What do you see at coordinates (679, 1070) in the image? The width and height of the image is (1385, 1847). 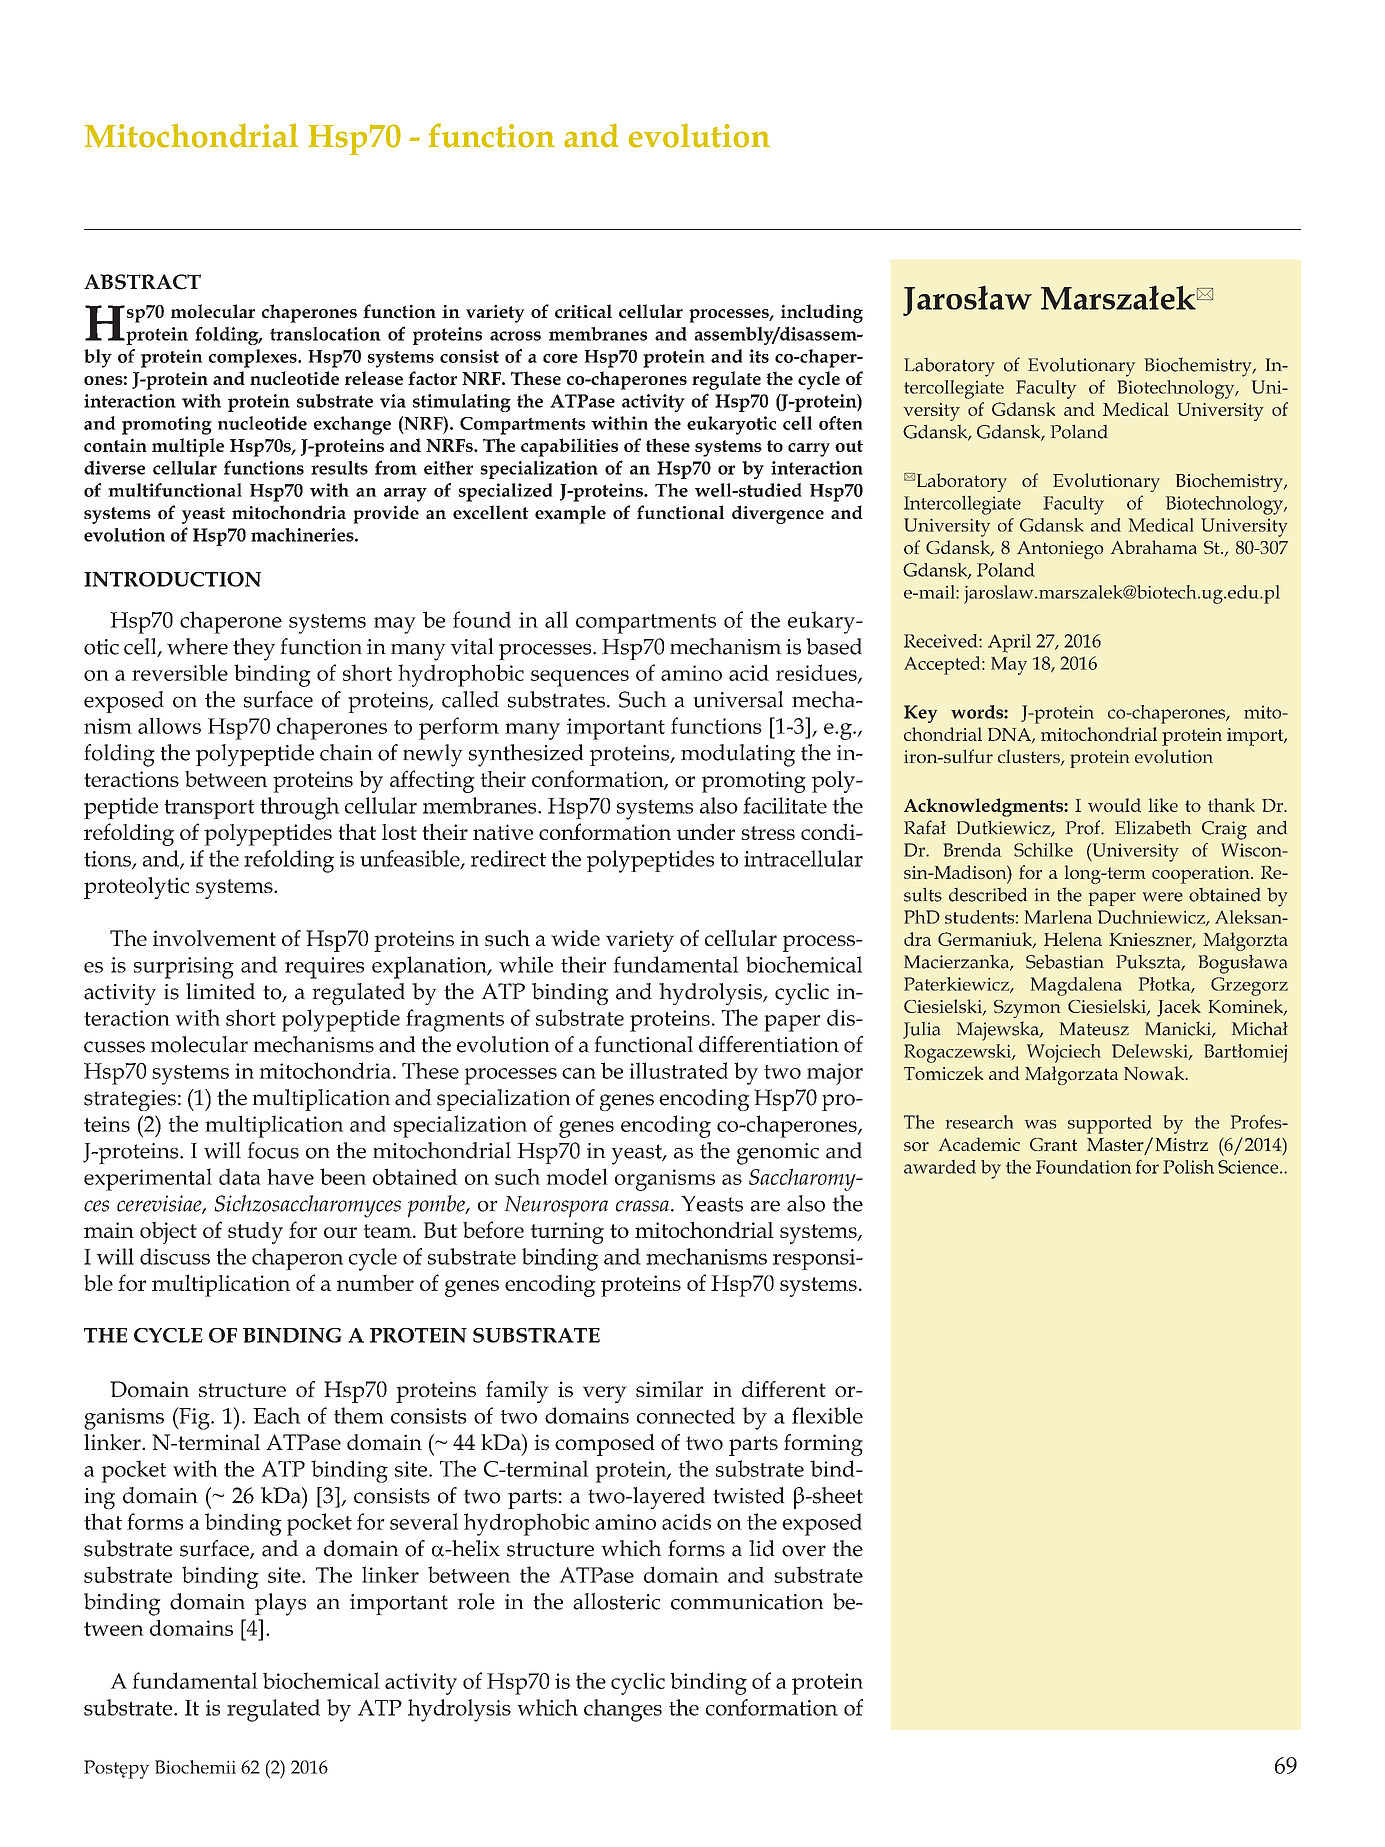 I see `illustrated` at bounding box center [679, 1070].
